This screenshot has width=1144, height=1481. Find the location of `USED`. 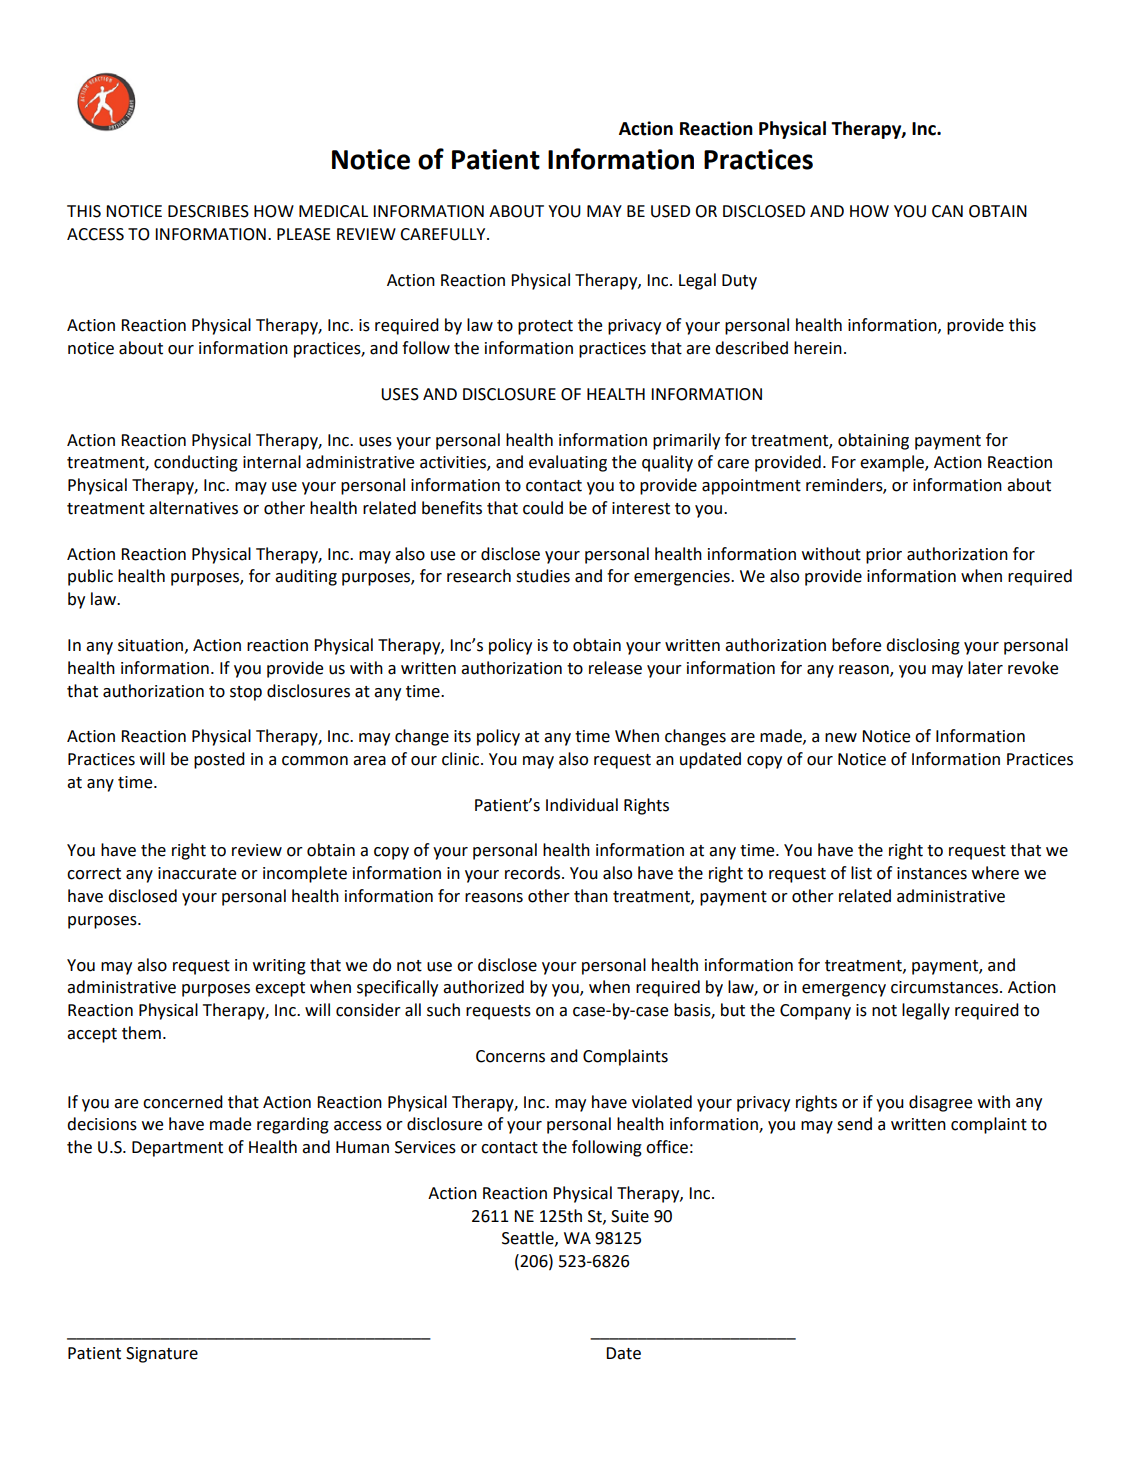

USED is located at coordinates (670, 211).
